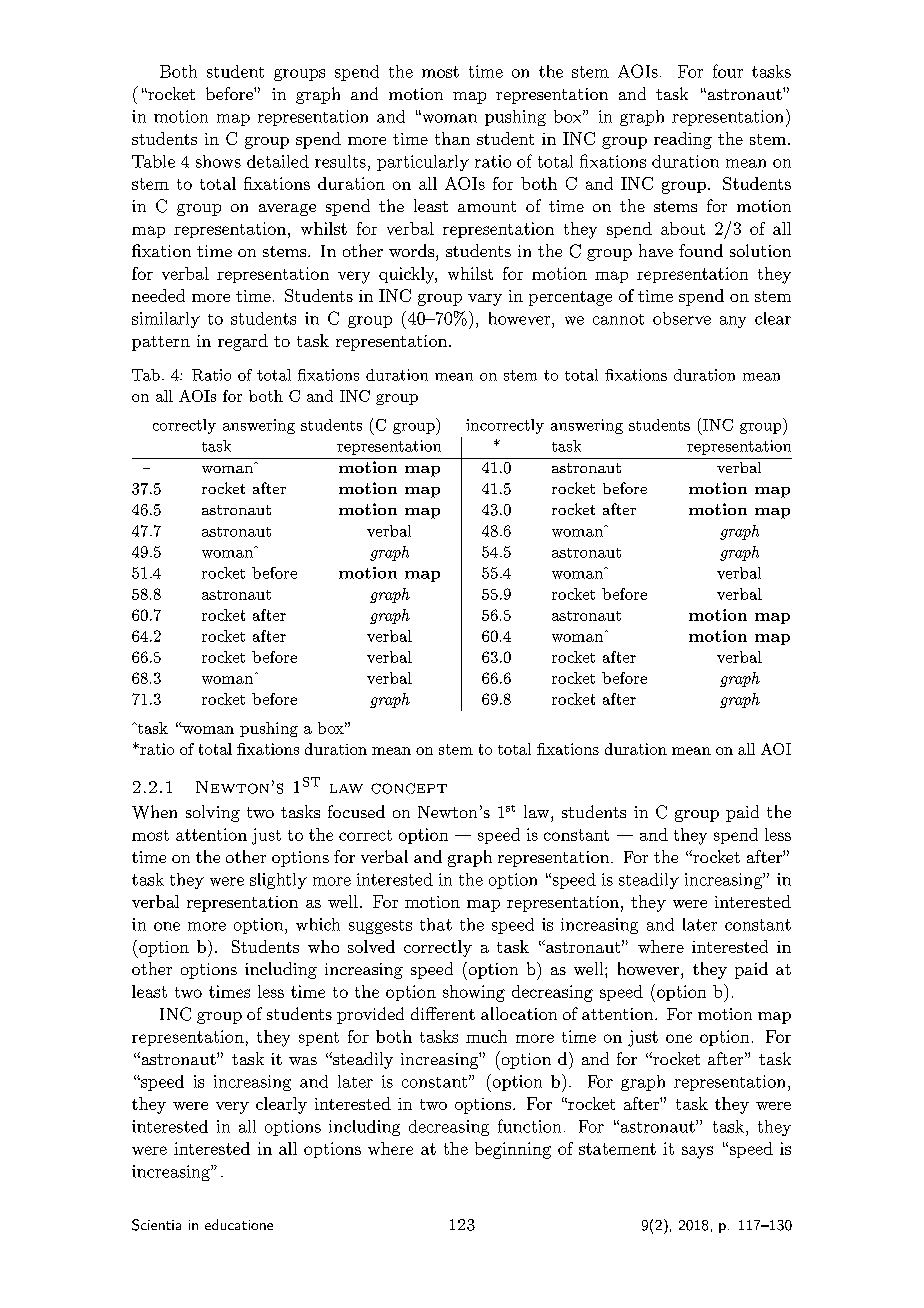 The width and height of the document is (924, 1308). Describe the element at coordinates (683, 140) in the document. I see `reading` at that location.
